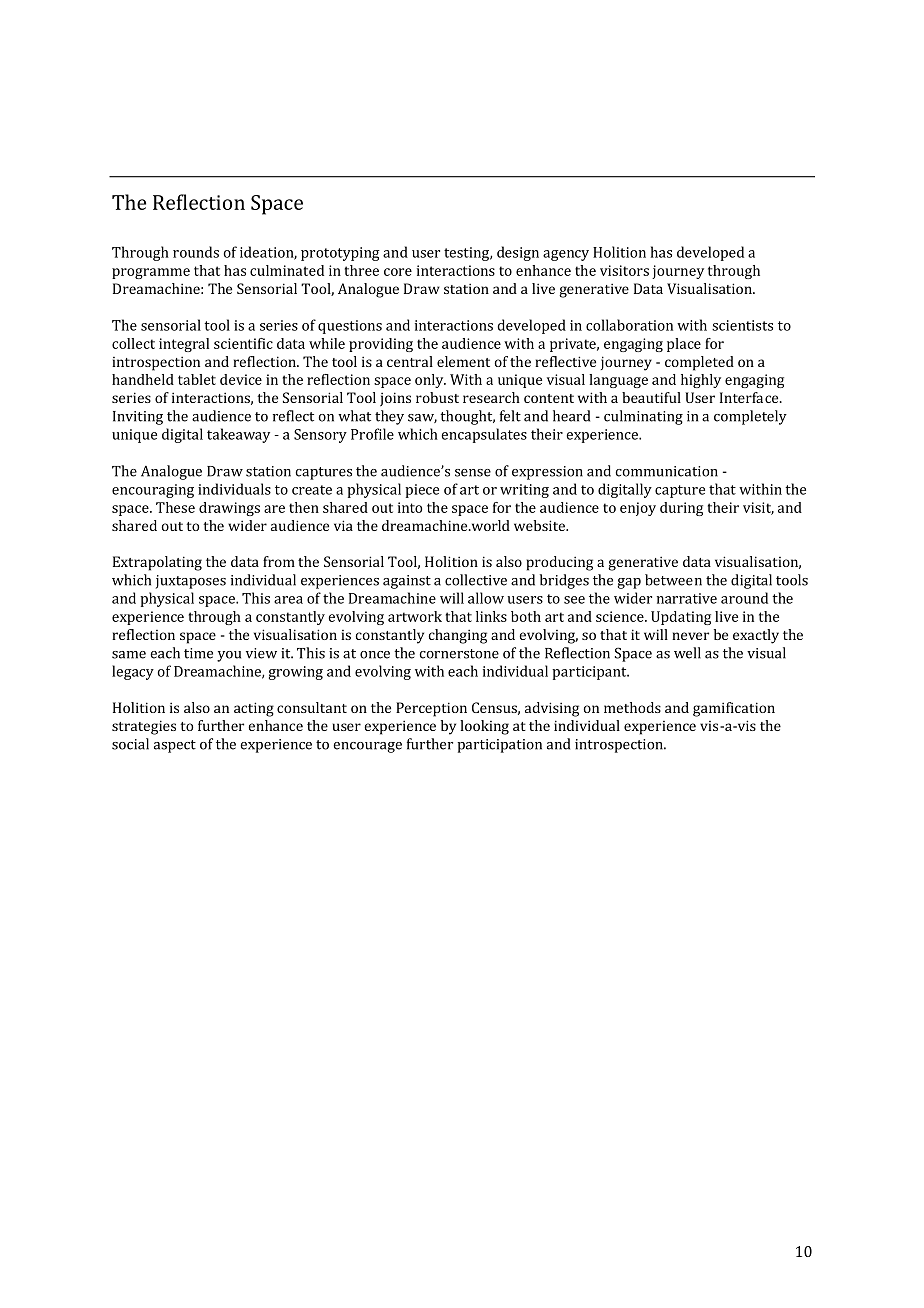 Image resolution: width=924 pixels, height=1308 pixels. I want to click on encapsulates, so click(484, 435).
